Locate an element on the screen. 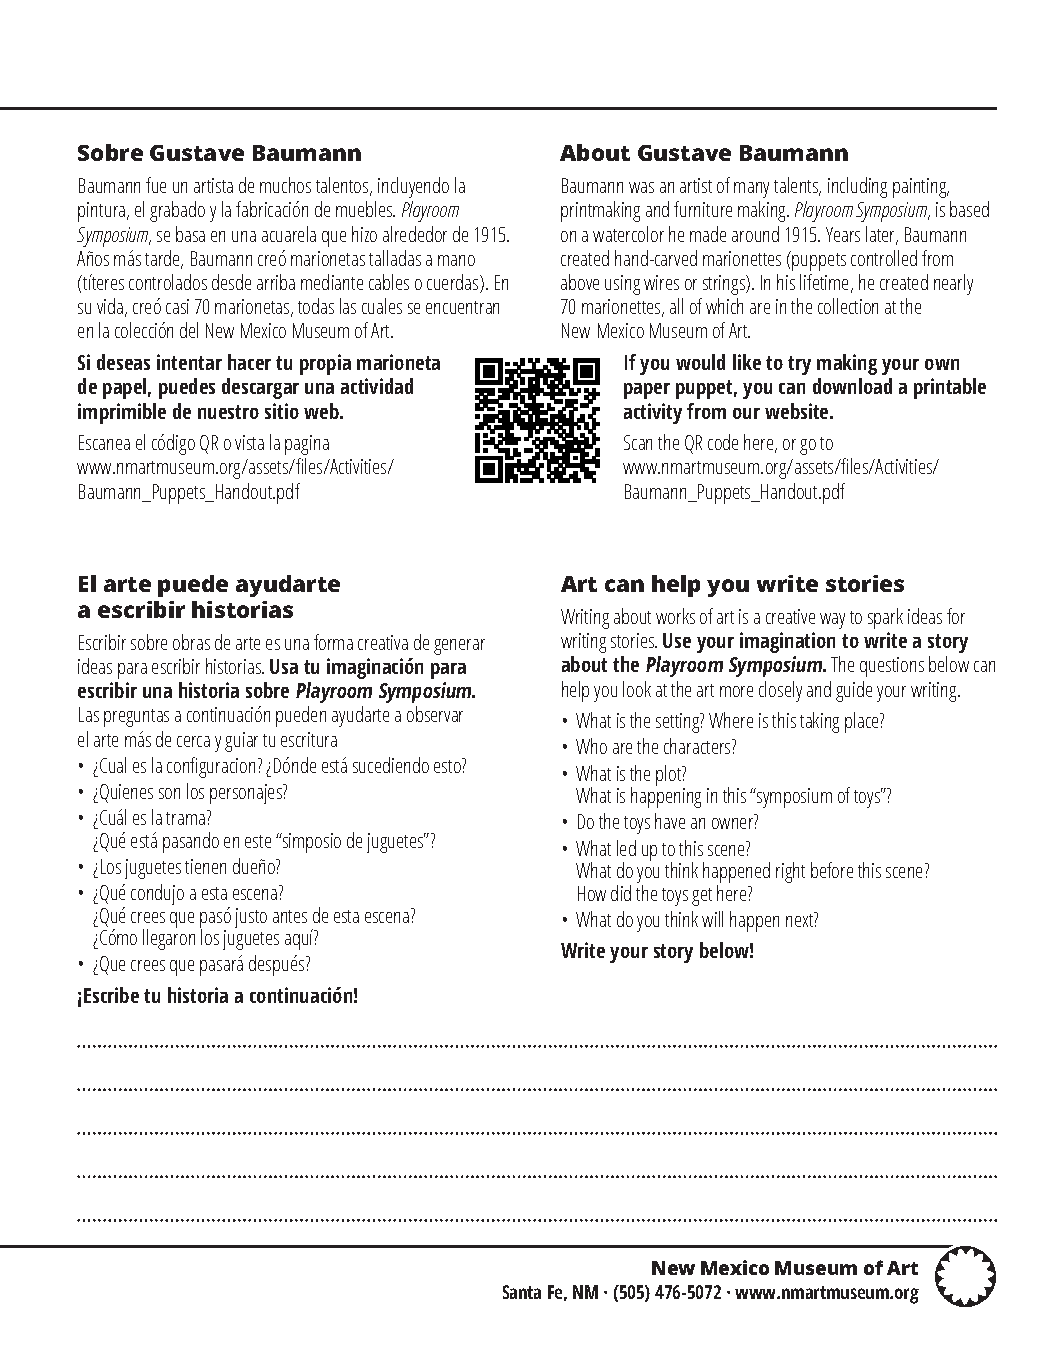 This screenshot has height=1370, width=1059. watercolor is located at coordinates (628, 234).
